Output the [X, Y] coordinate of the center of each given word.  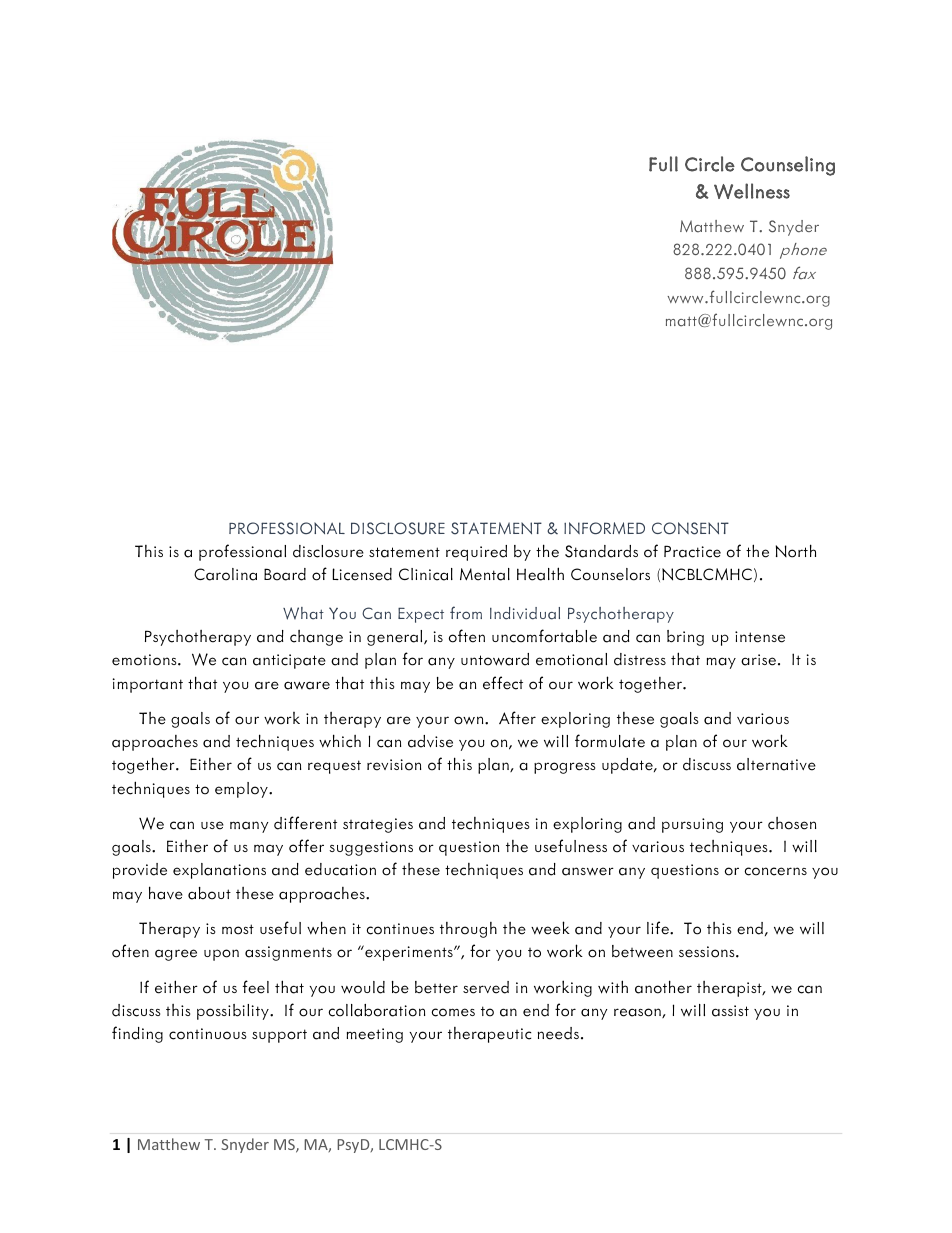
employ [242, 790]
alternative [776, 764]
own [470, 720]
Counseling [788, 166]
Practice [692, 551]
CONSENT [690, 528]
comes [453, 1012]
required [476, 553]
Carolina [225, 574]
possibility [234, 1012]
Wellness [752, 191]
